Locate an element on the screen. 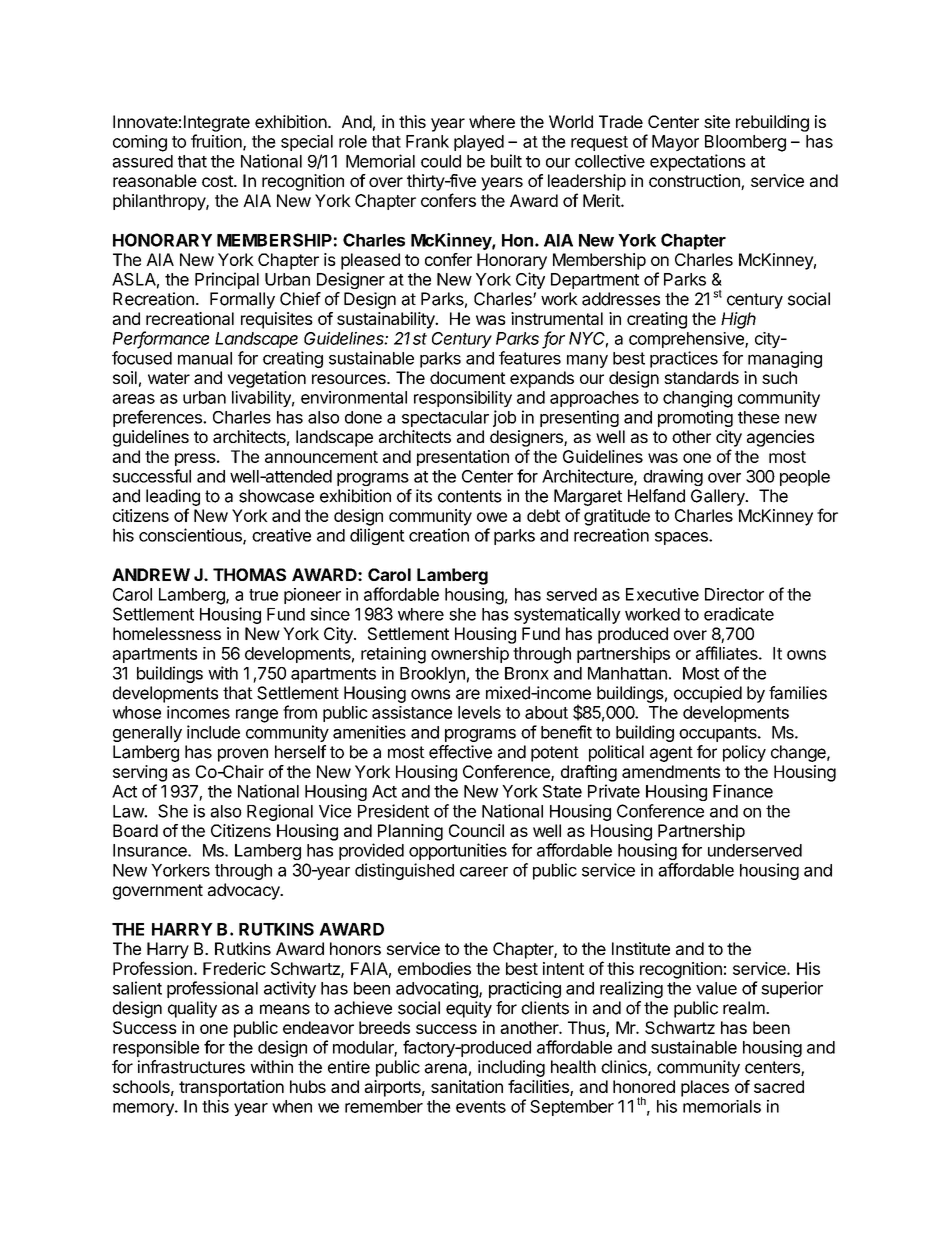  standards is located at coordinates (701, 377).
